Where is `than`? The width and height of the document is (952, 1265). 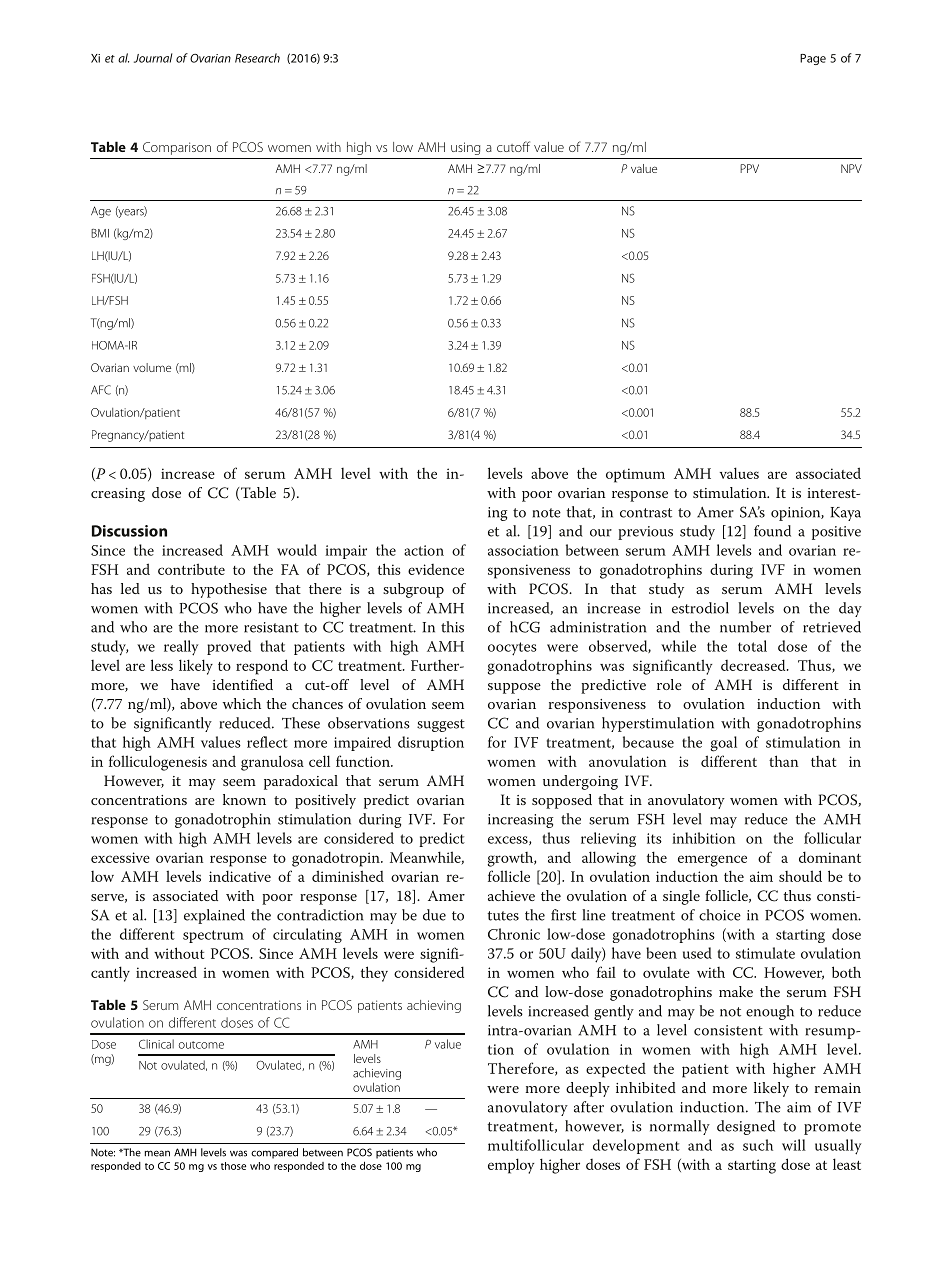 than is located at coordinates (784, 761).
